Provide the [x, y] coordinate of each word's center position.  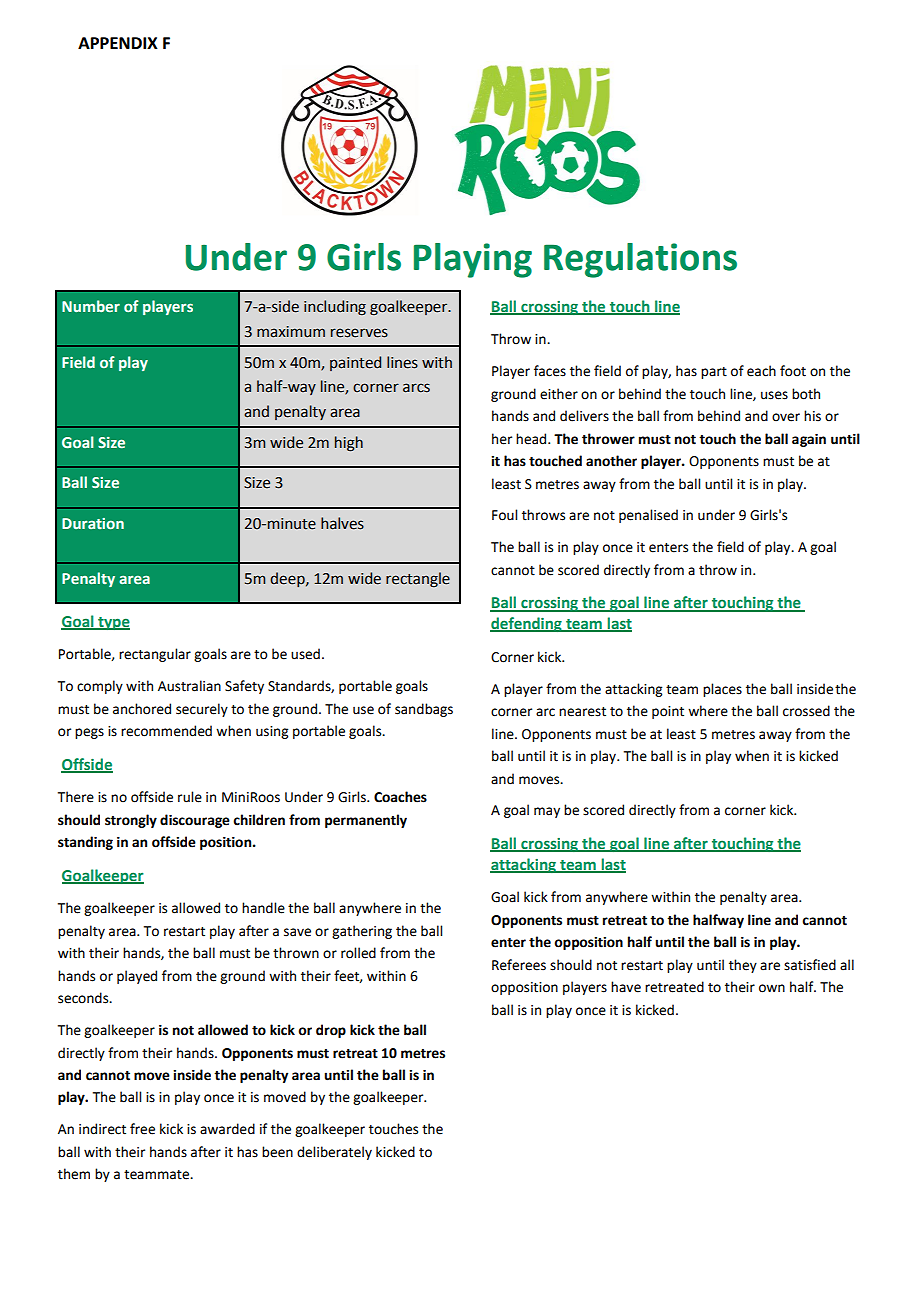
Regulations [640, 260]
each [761, 371]
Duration [93, 523]
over [786, 417]
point [668, 712]
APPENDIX [118, 43]
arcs [416, 388]
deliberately [334, 1153]
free [142, 1129]
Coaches [400, 797]
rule [190, 797]
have [626, 987]
